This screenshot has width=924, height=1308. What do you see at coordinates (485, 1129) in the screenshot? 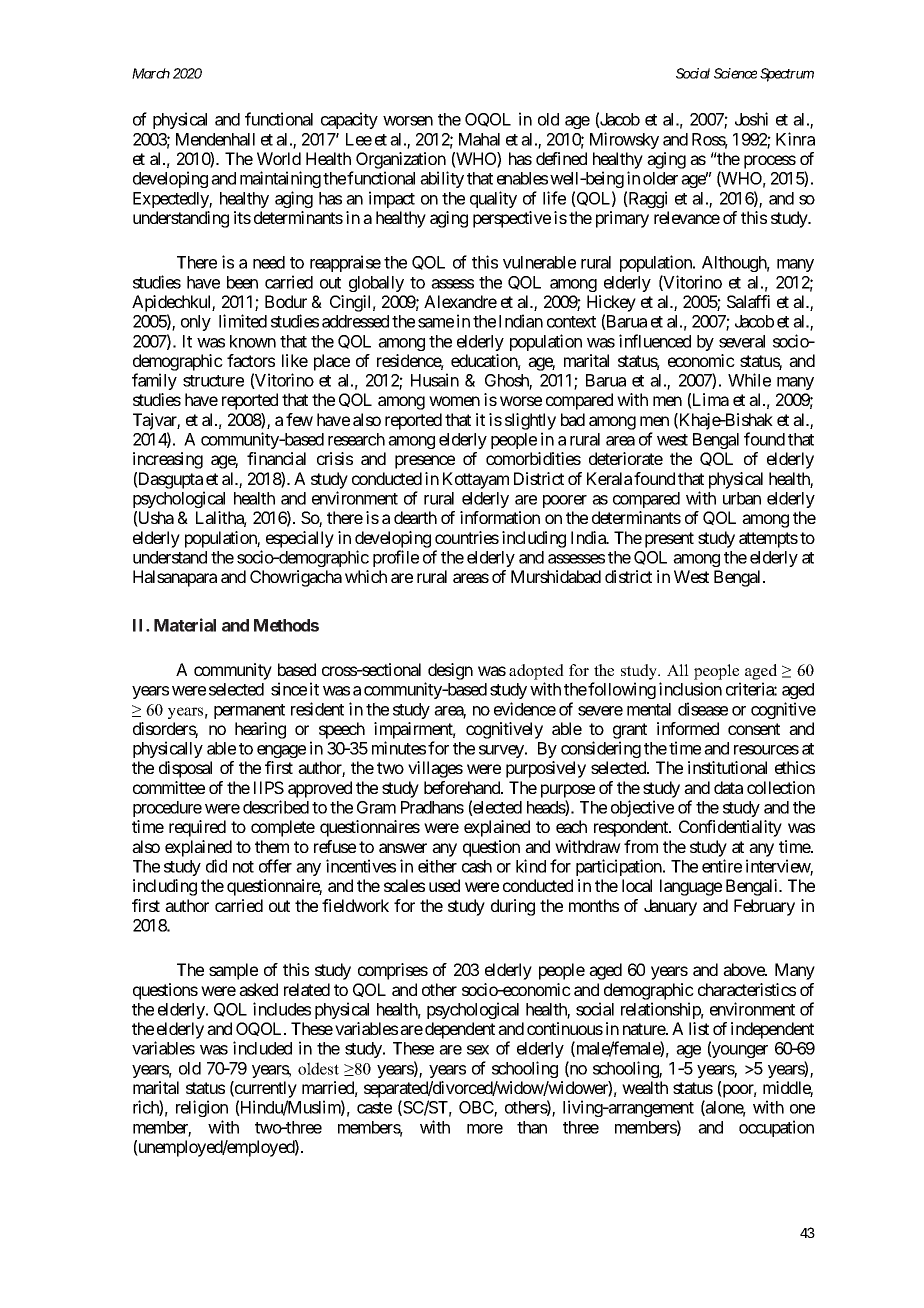
I see `more` at bounding box center [485, 1129].
